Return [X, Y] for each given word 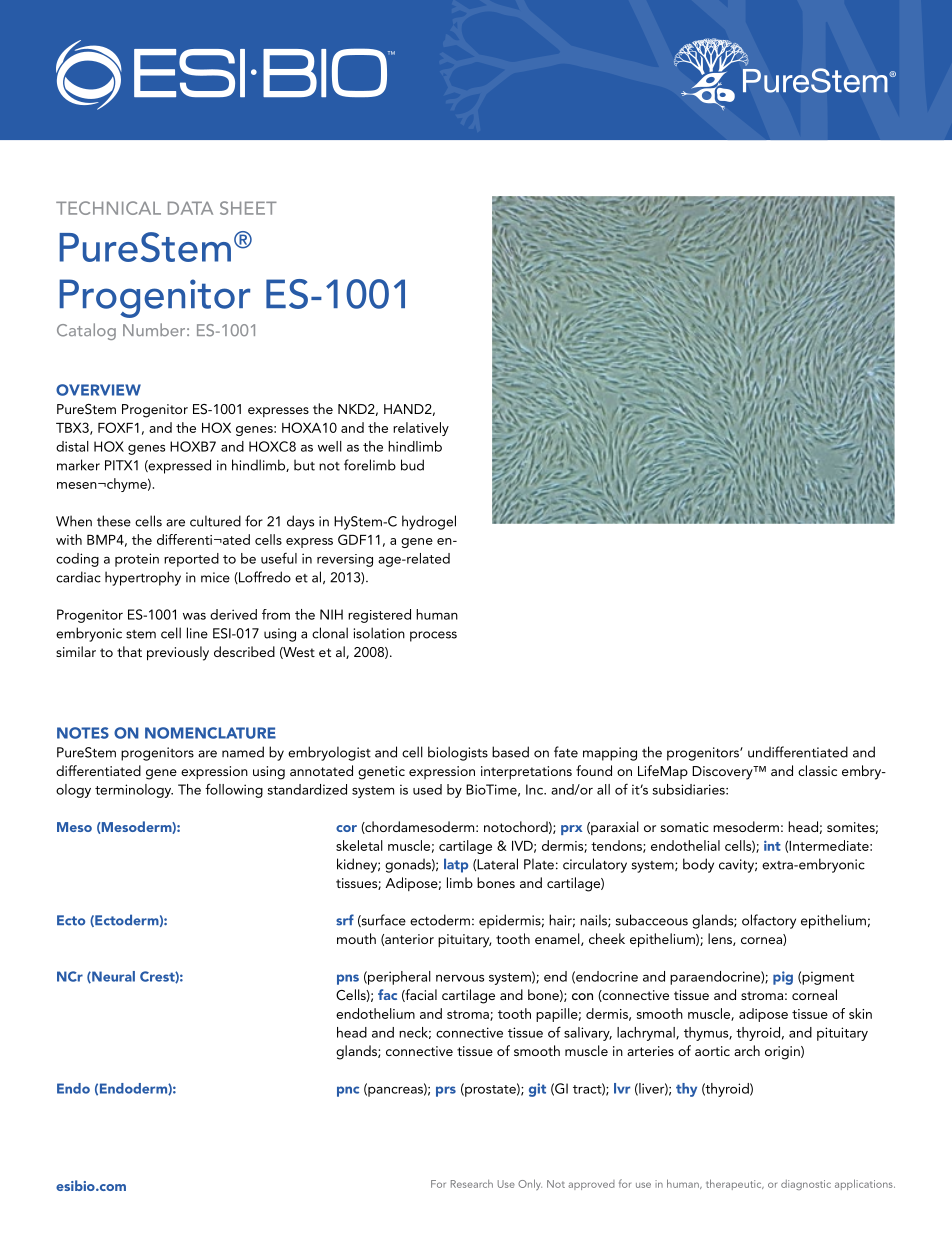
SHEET [248, 208]
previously [178, 653]
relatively [421, 429]
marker [78, 465]
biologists [458, 753]
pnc [348, 1091]
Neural [112, 977]
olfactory [769, 921]
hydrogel [429, 522]
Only [530, 1184]
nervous [460, 978]
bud [412, 465]
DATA [190, 208]
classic [817, 770]
